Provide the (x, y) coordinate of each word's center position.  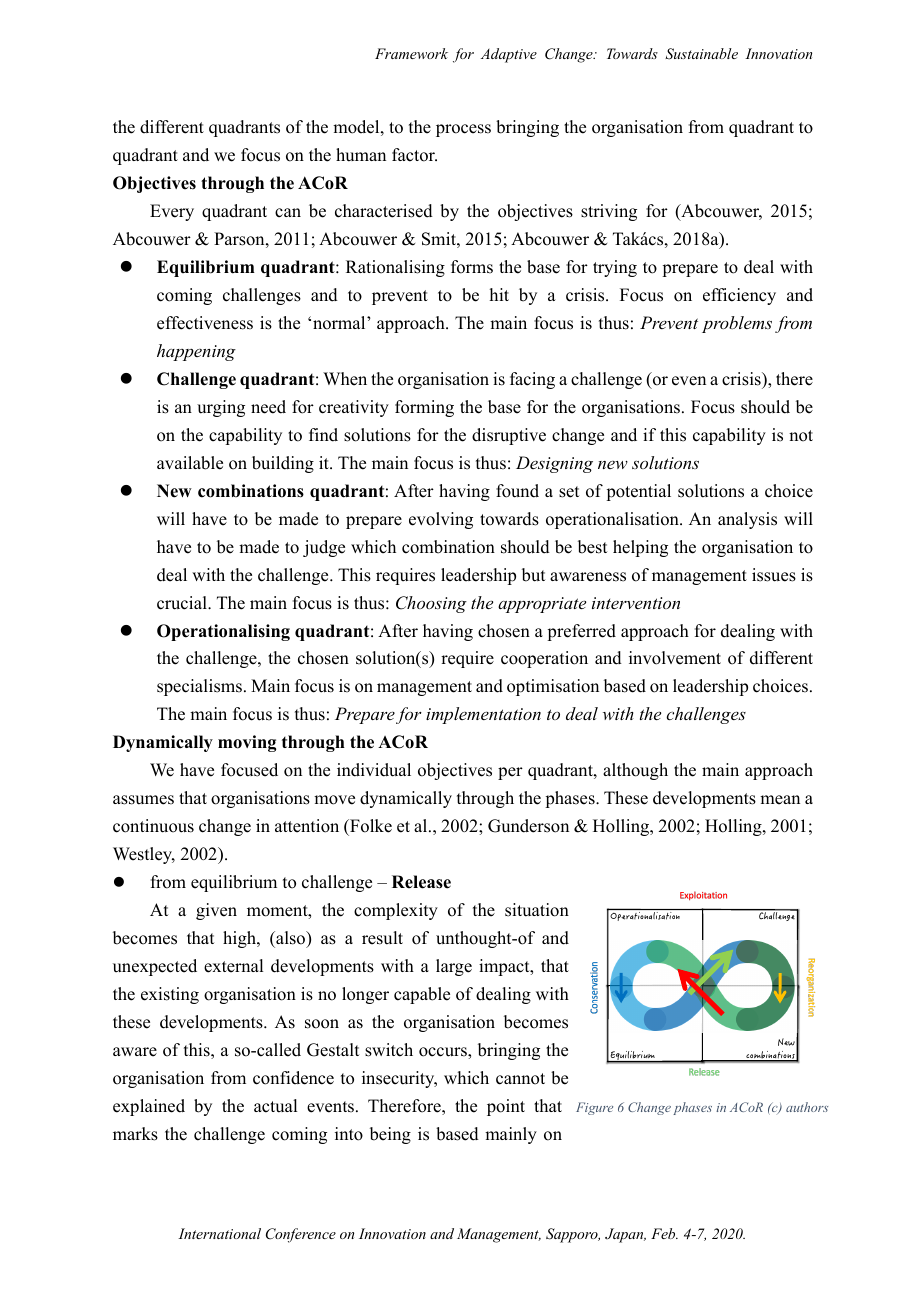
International (219, 1233)
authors (807, 1107)
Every (172, 212)
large (454, 967)
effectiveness (205, 323)
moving (247, 743)
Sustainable (701, 54)
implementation (483, 715)
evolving (441, 520)
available (190, 463)
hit (499, 294)
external (233, 966)
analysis (747, 520)
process (463, 130)
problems (737, 324)
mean (780, 800)
